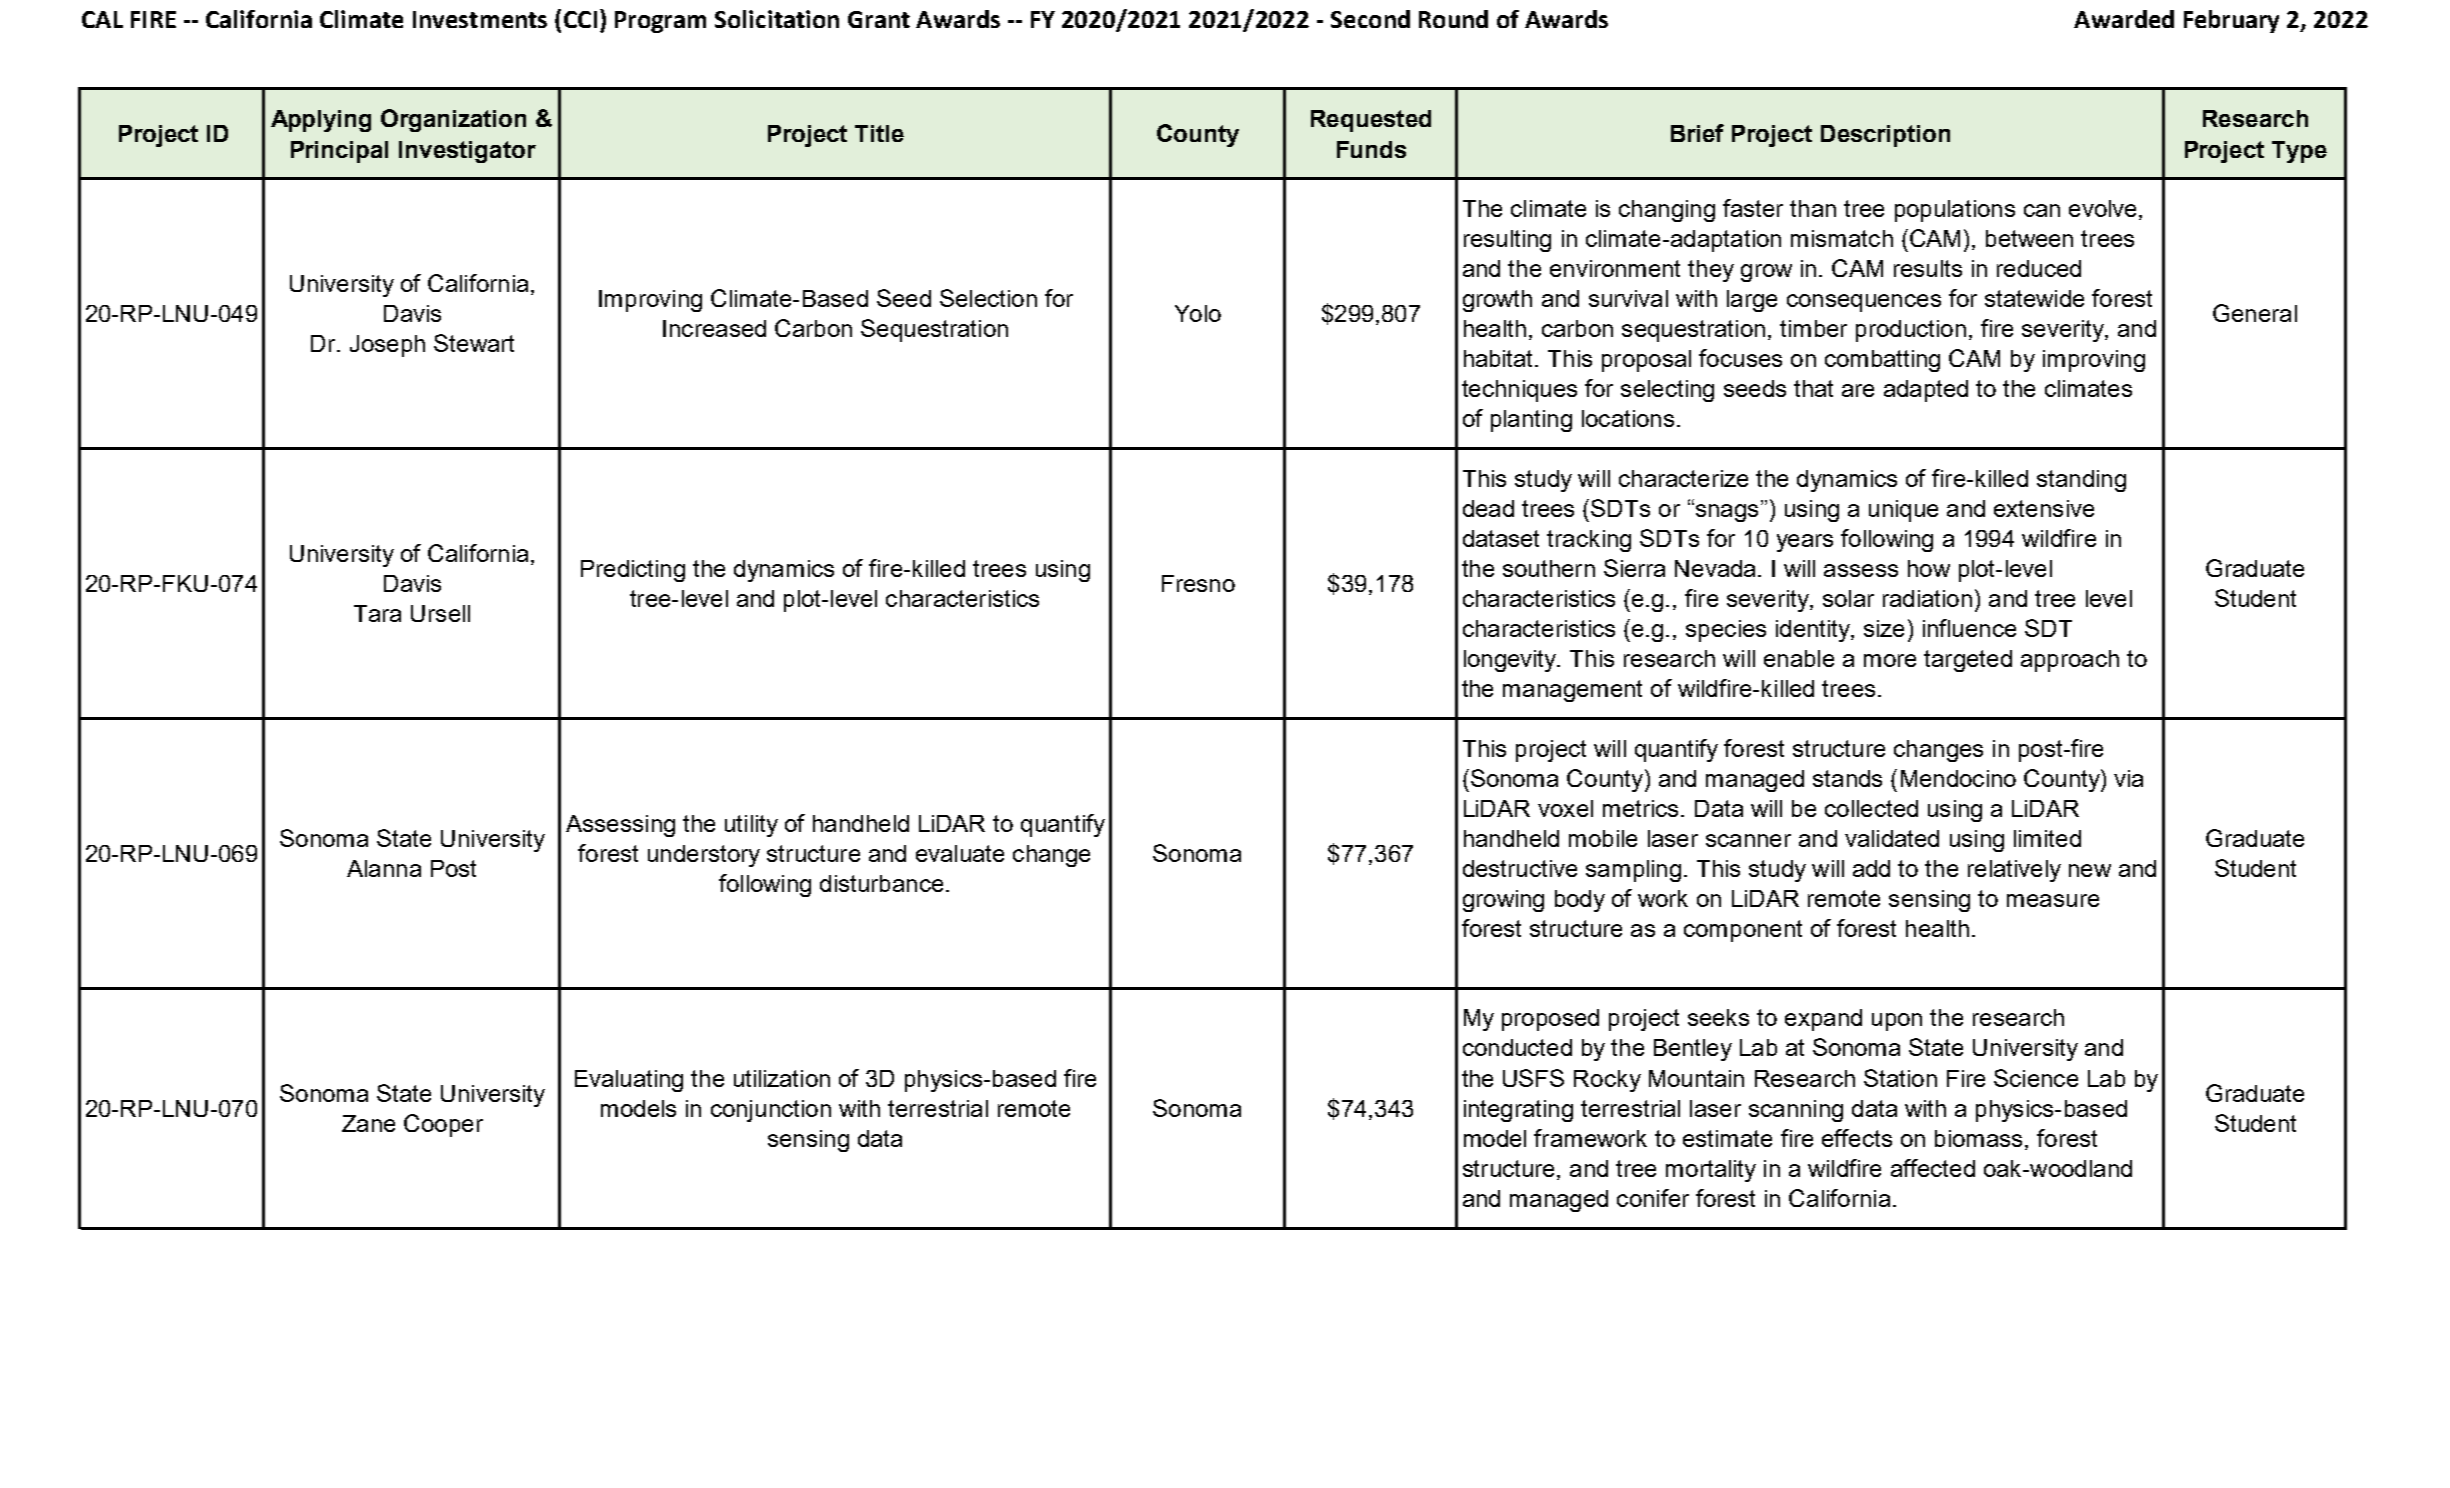 The image size is (2450, 1488). I want to click on Second, so click(1370, 19).
